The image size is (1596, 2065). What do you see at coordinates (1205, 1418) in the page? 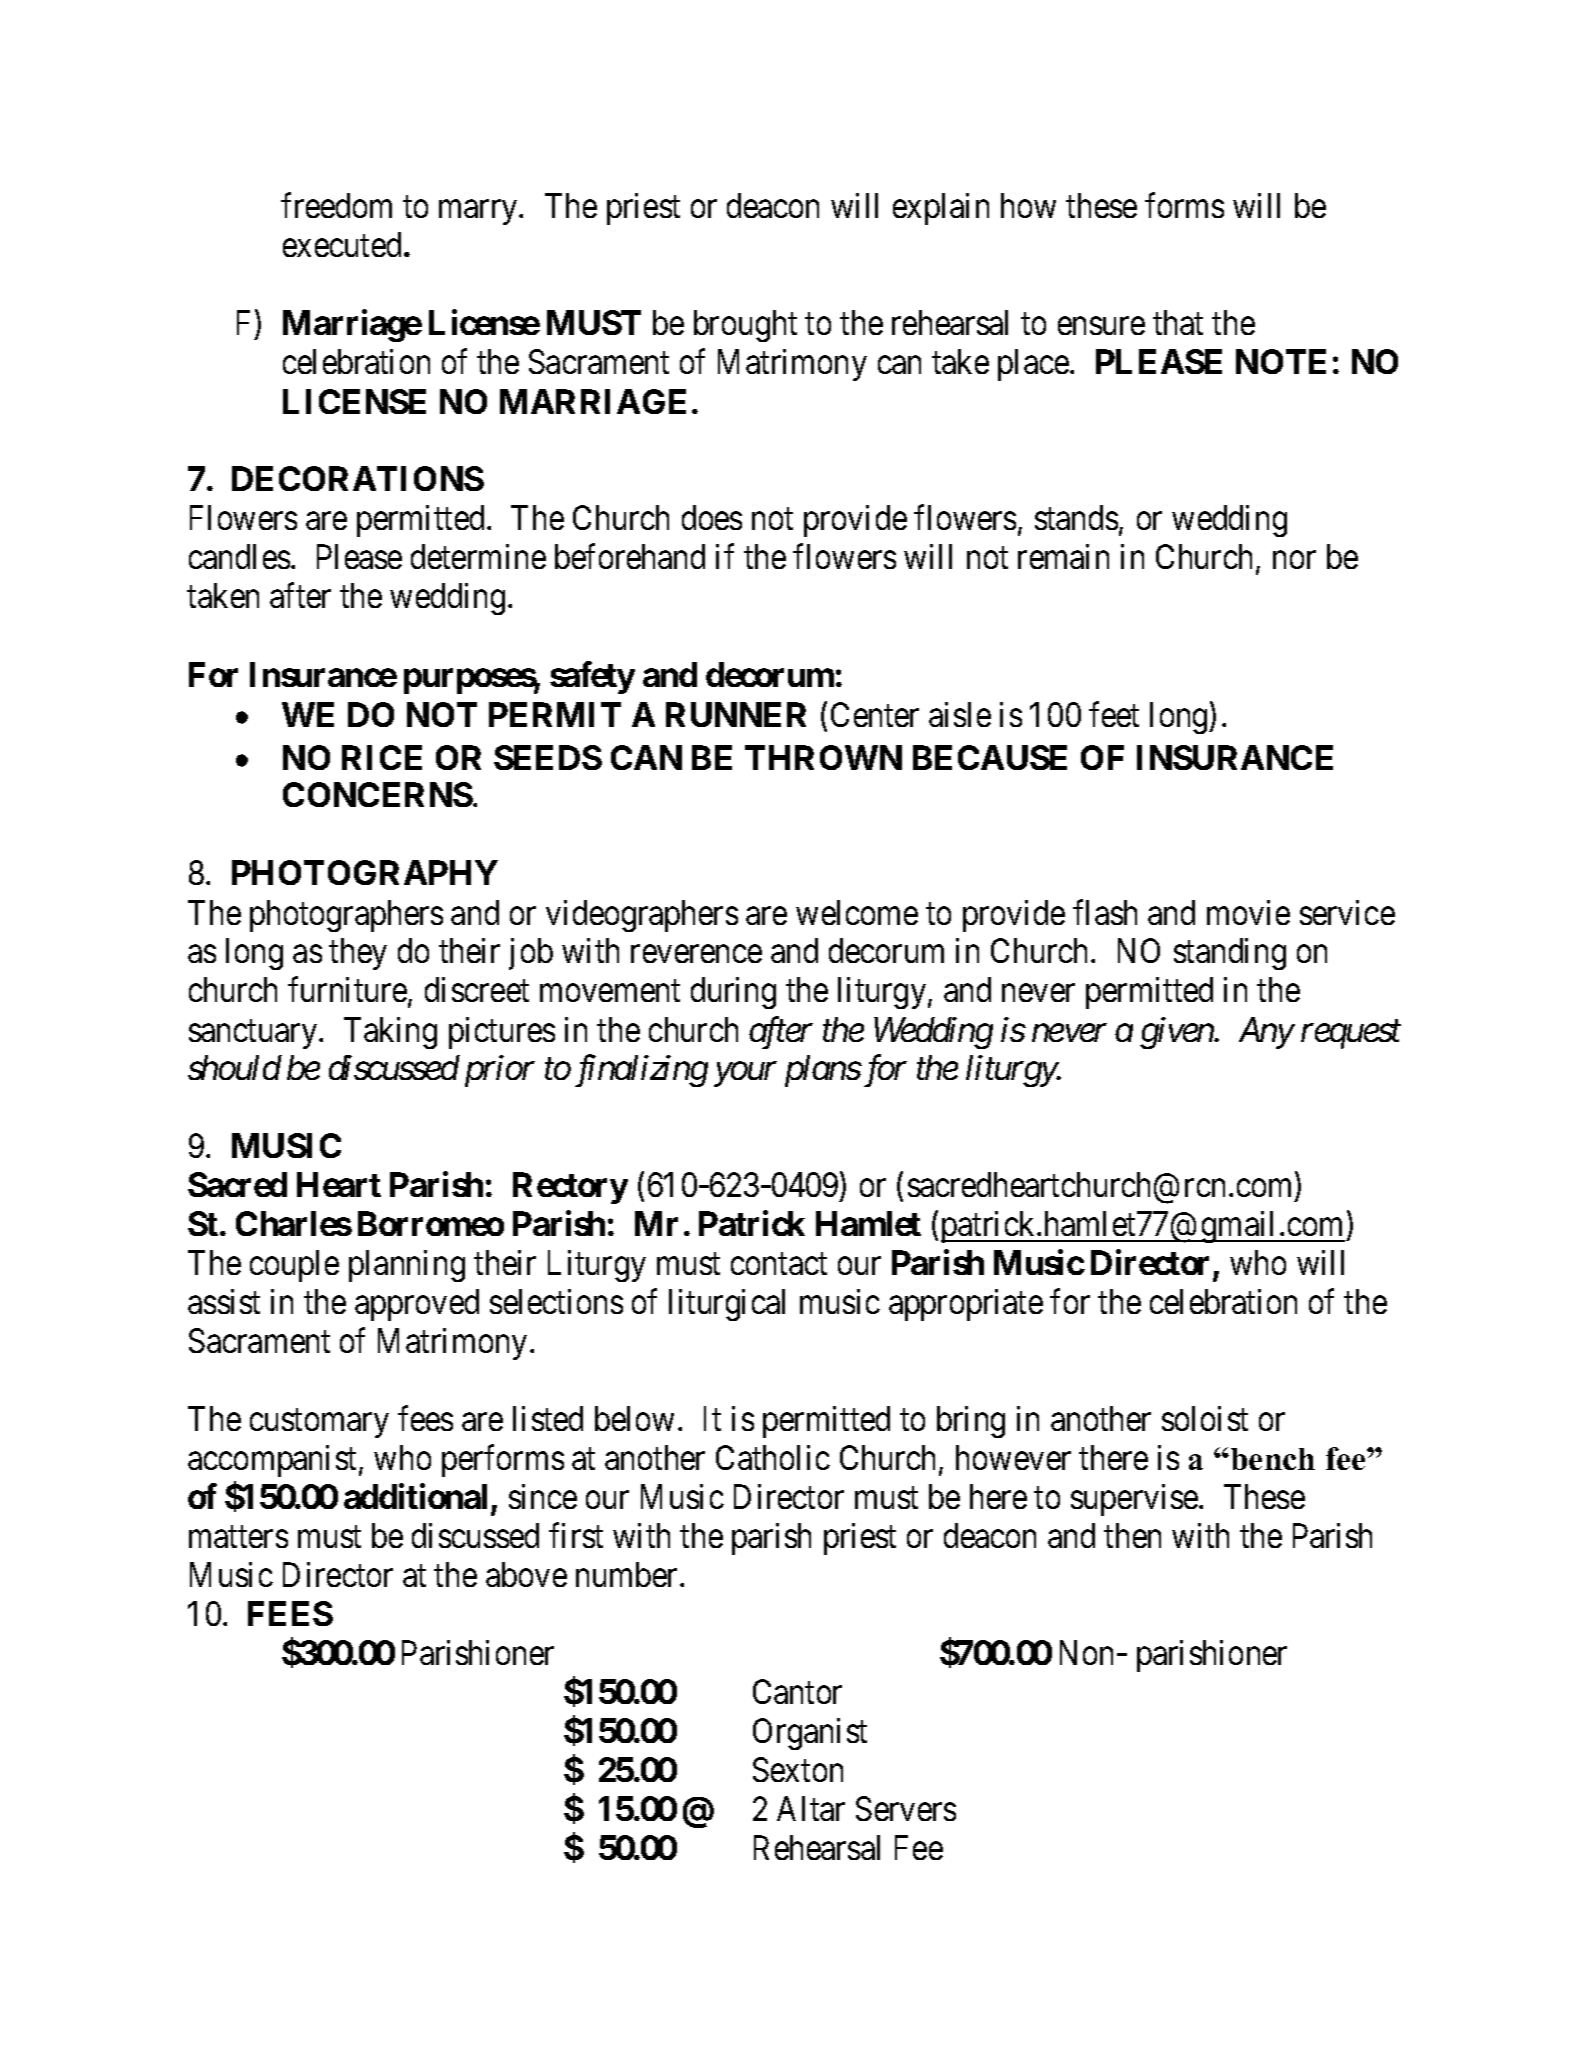
I see `soloist` at bounding box center [1205, 1418].
